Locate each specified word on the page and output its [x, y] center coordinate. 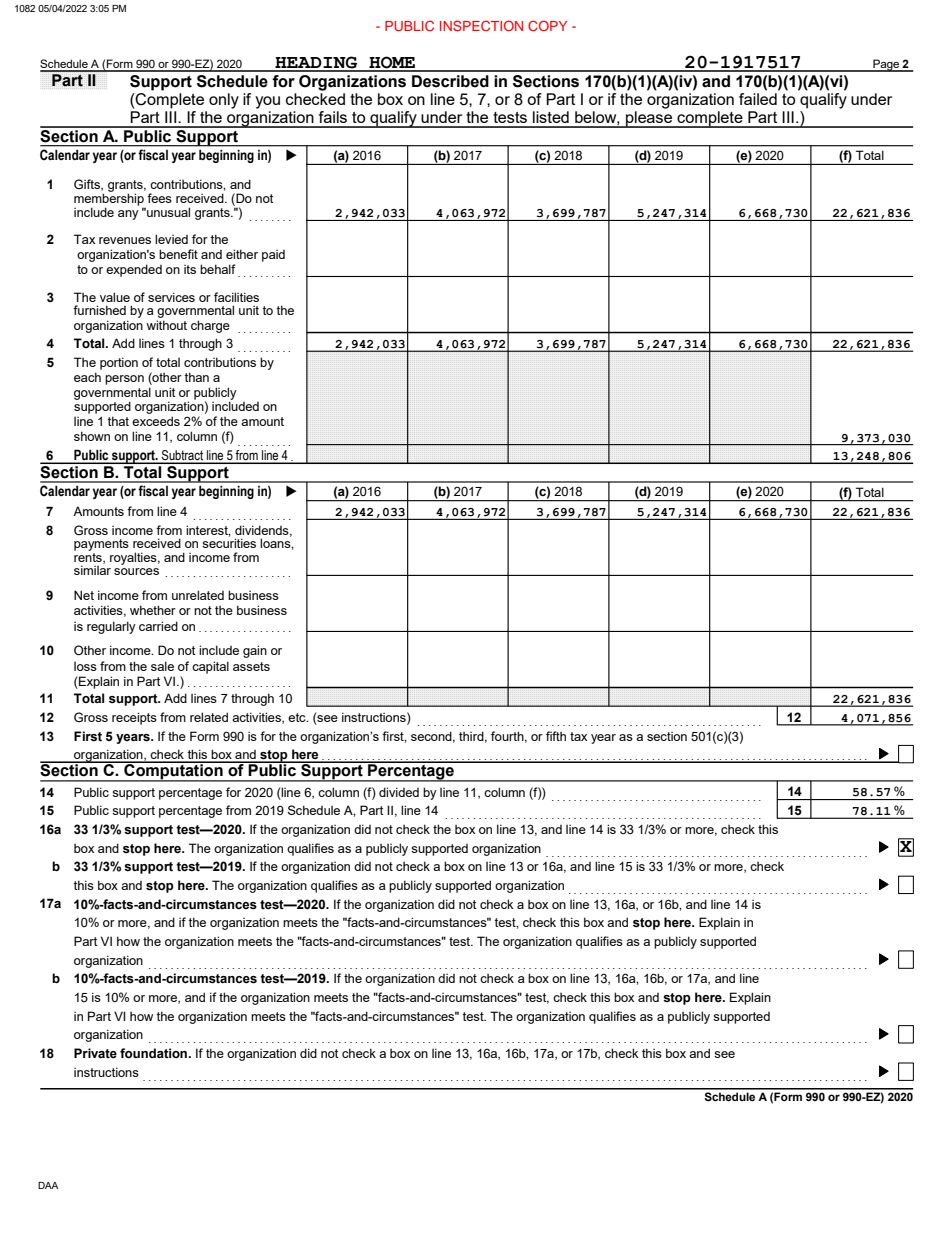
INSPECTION [481, 25]
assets [251, 666]
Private [95, 1053]
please [649, 118]
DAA [48, 1185]
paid [273, 256]
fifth [556, 736]
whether [153, 610]
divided [399, 792]
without [166, 325]
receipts [134, 718]
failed [758, 99]
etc [298, 717]
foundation [155, 1053]
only [224, 101]
